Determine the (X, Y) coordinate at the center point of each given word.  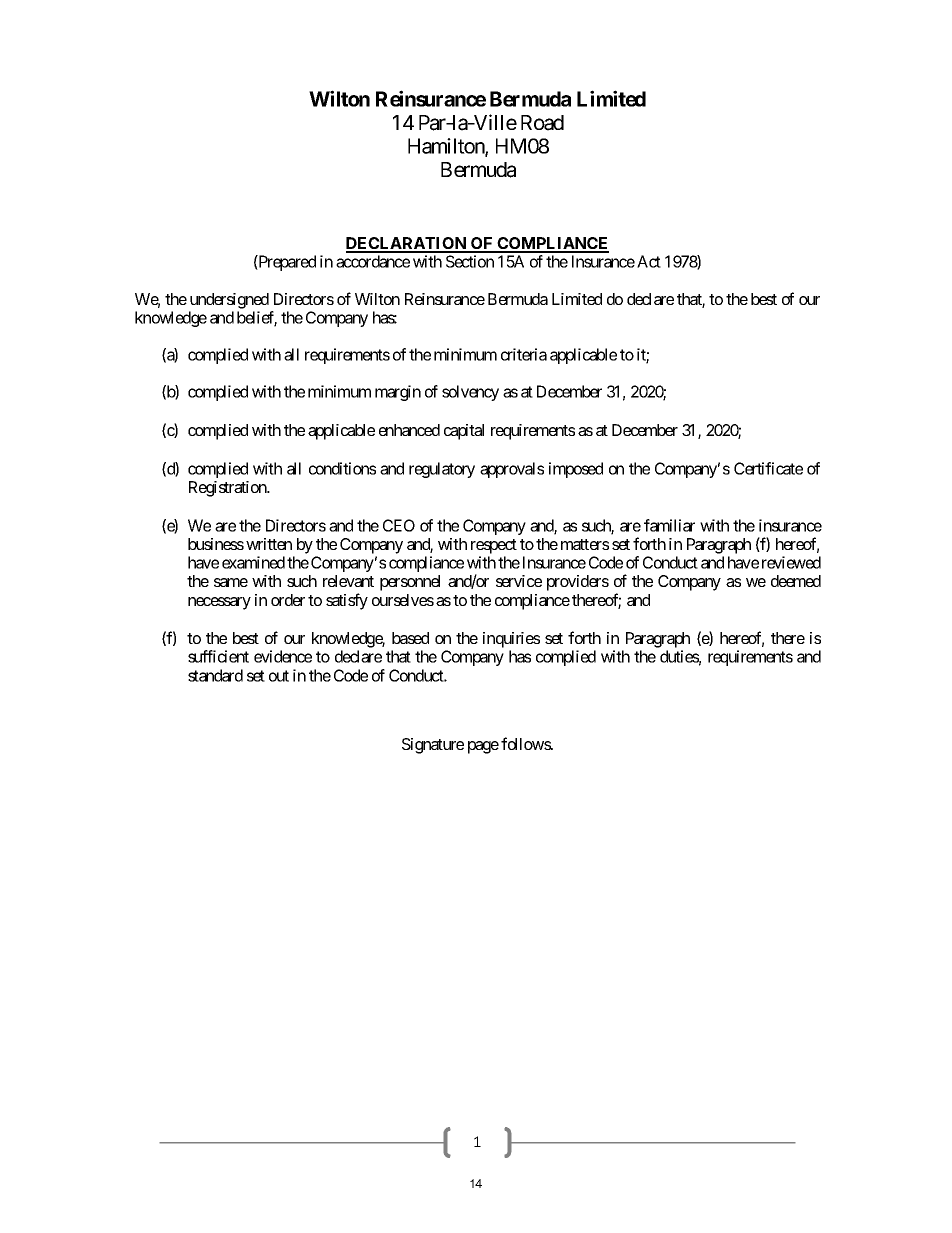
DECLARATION (407, 244)
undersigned (229, 301)
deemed (796, 581)
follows (526, 743)
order (288, 600)
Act (649, 261)
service (519, 581)
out (279, 676)
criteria (524, 354)
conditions (342, 468)
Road (542, 123)
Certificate (768, 468)
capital (464, 432)
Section (470, 261)
